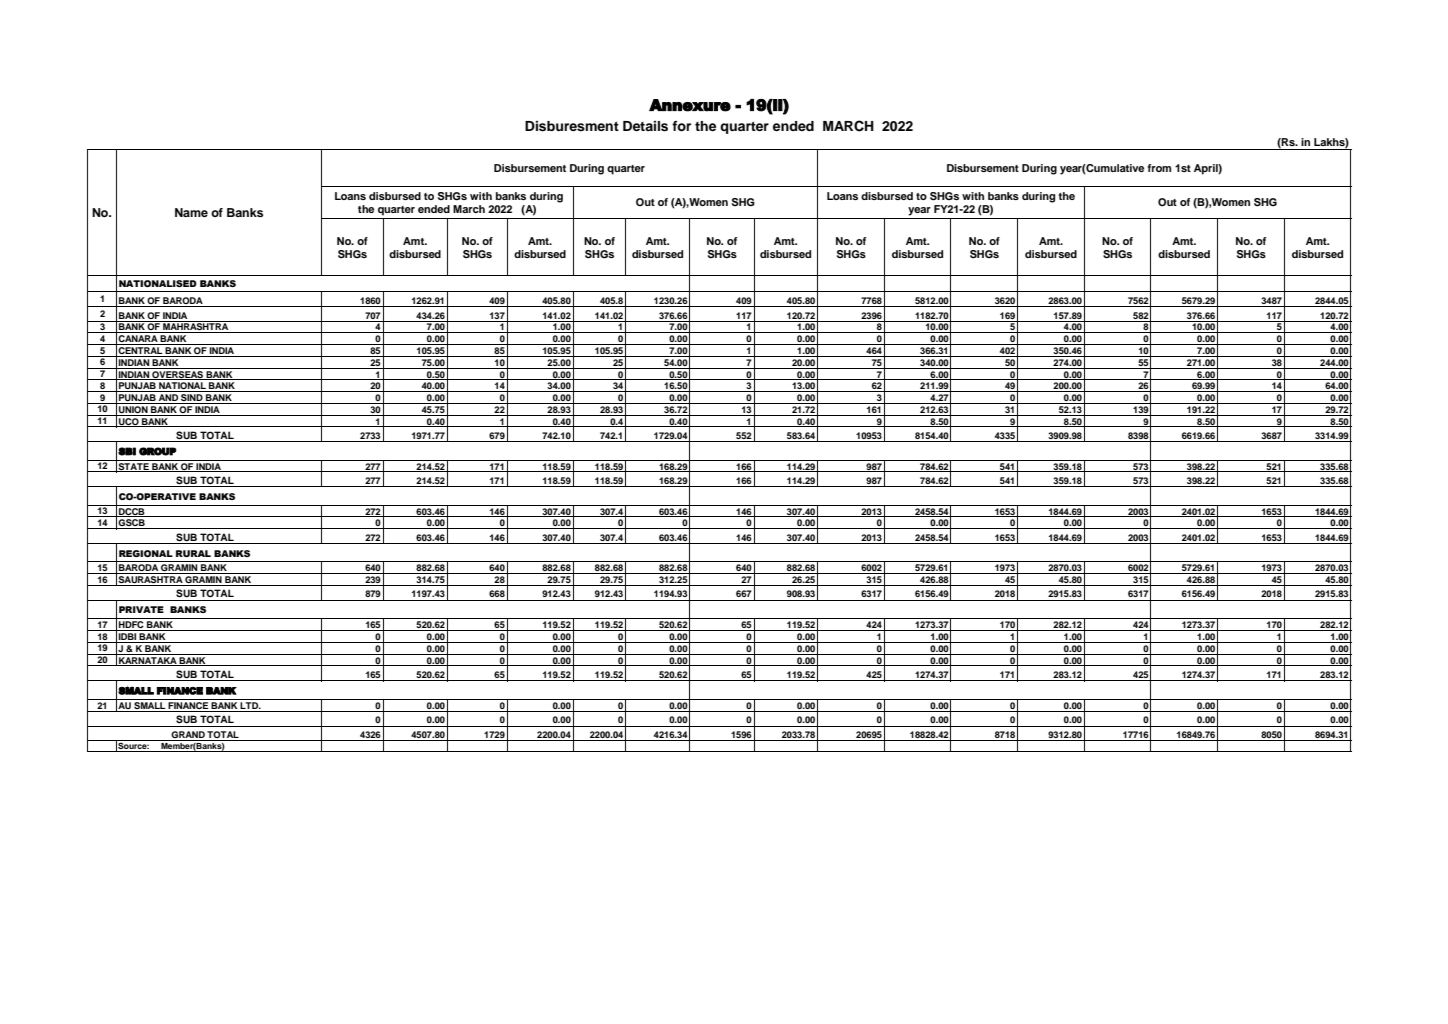 The image size is (1448, 1024). I want to click on RURAL, so click(193, 553).
